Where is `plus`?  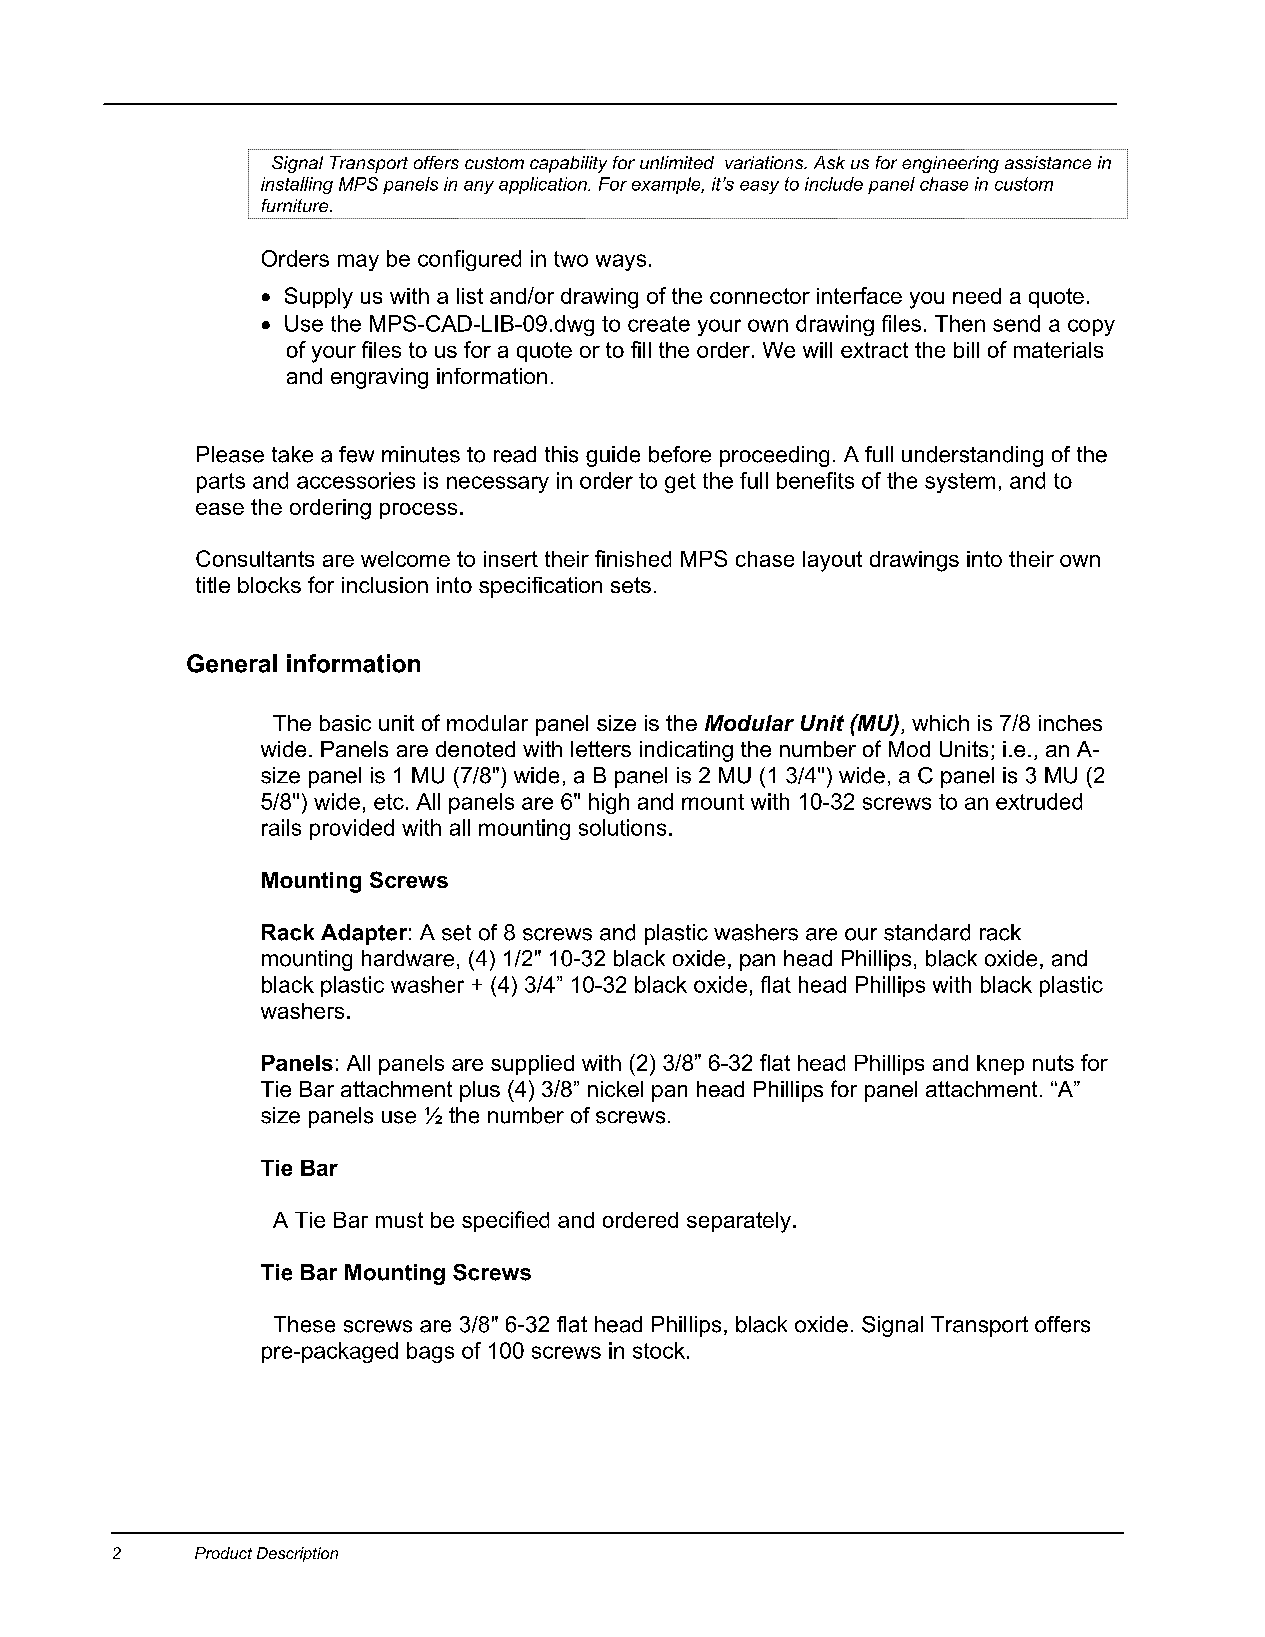
plus is located at coordinates (480, 1091).
